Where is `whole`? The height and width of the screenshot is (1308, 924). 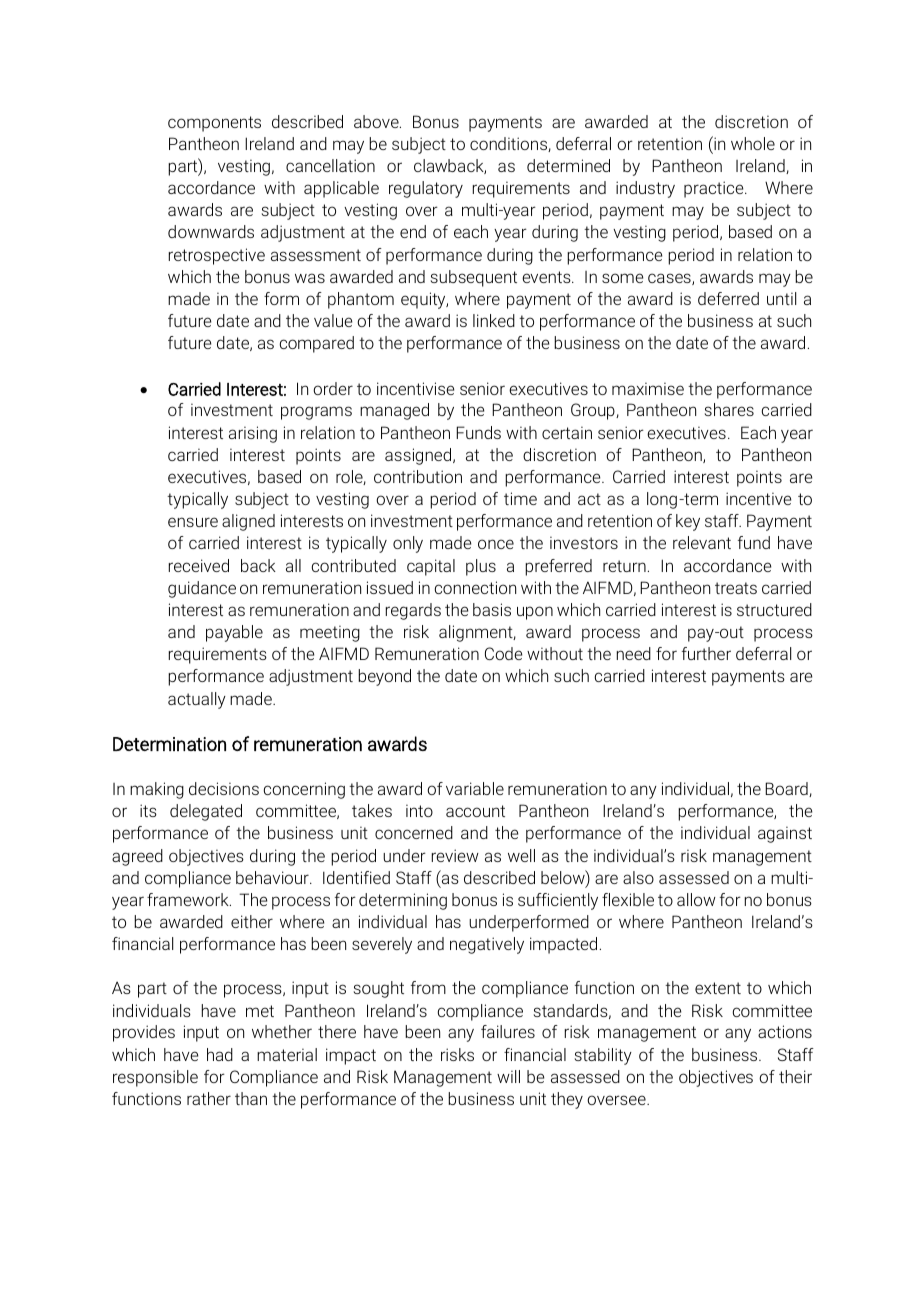 whole is located at coordinates (753, 143).
